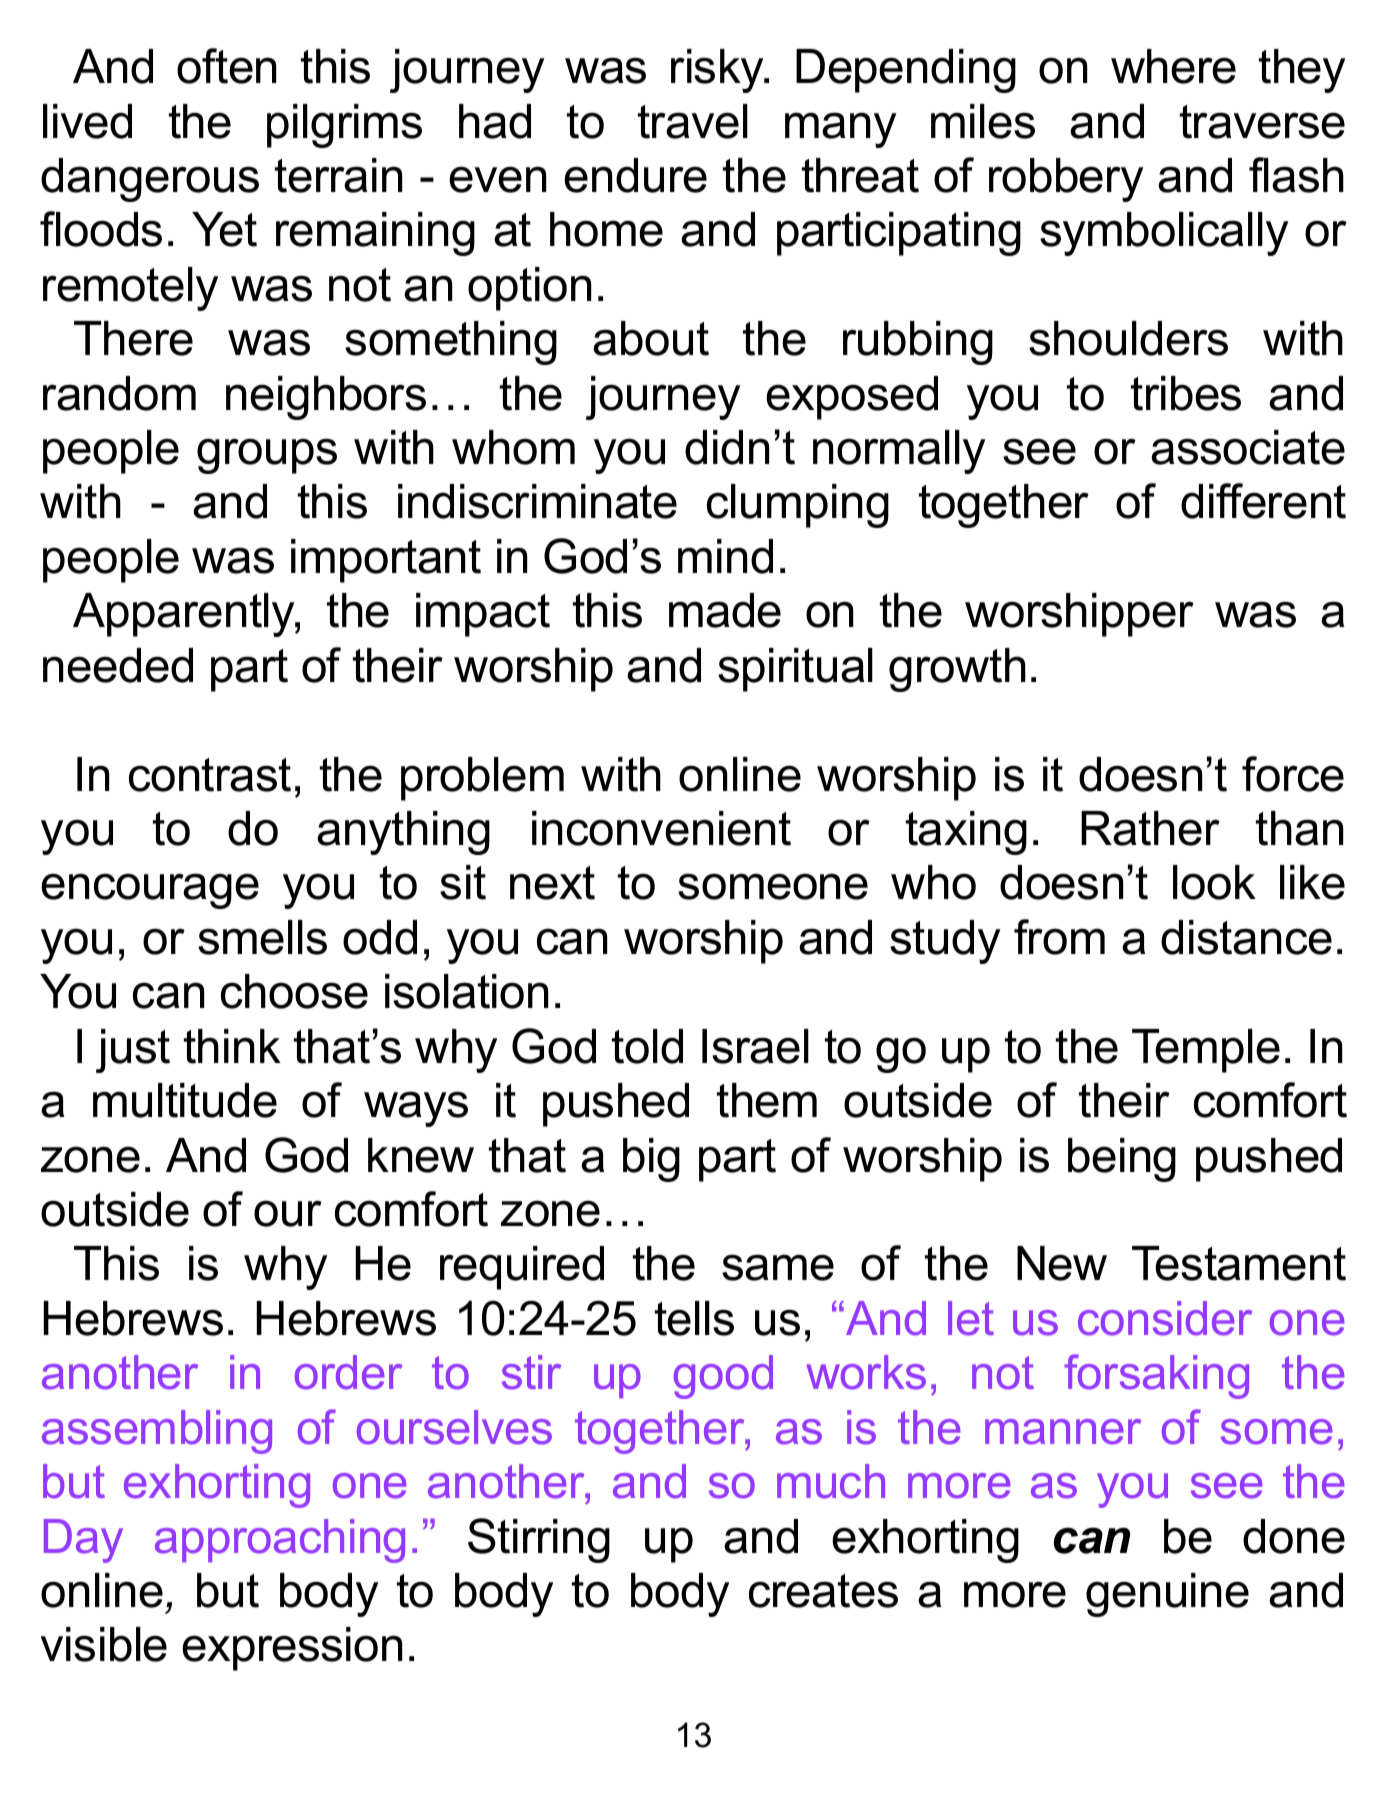  I want to click on expression, so click(292, 1649).
